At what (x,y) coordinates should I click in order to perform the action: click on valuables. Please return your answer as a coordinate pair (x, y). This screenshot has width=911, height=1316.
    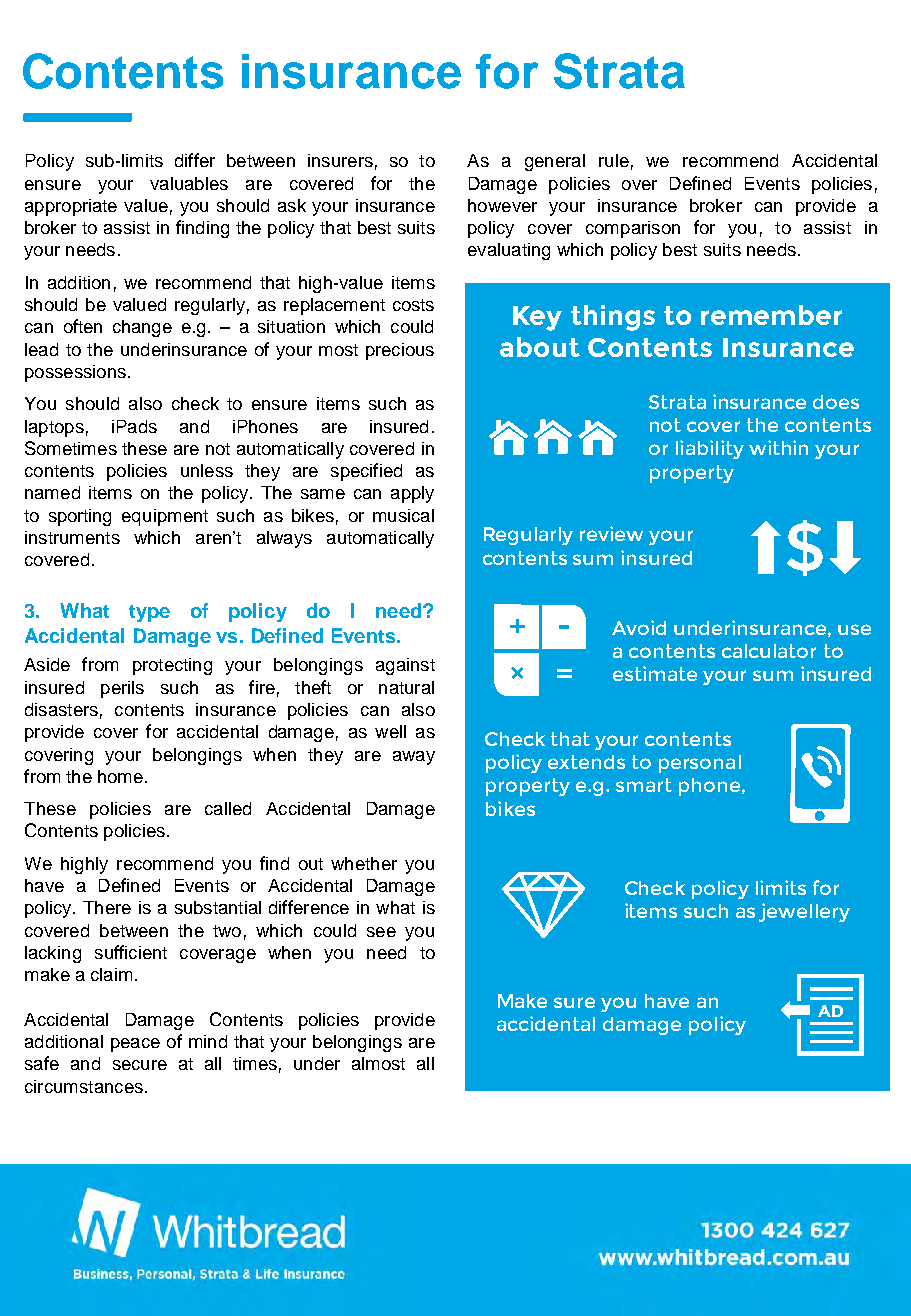
    Looking at the image, I should click on (189, 183).
